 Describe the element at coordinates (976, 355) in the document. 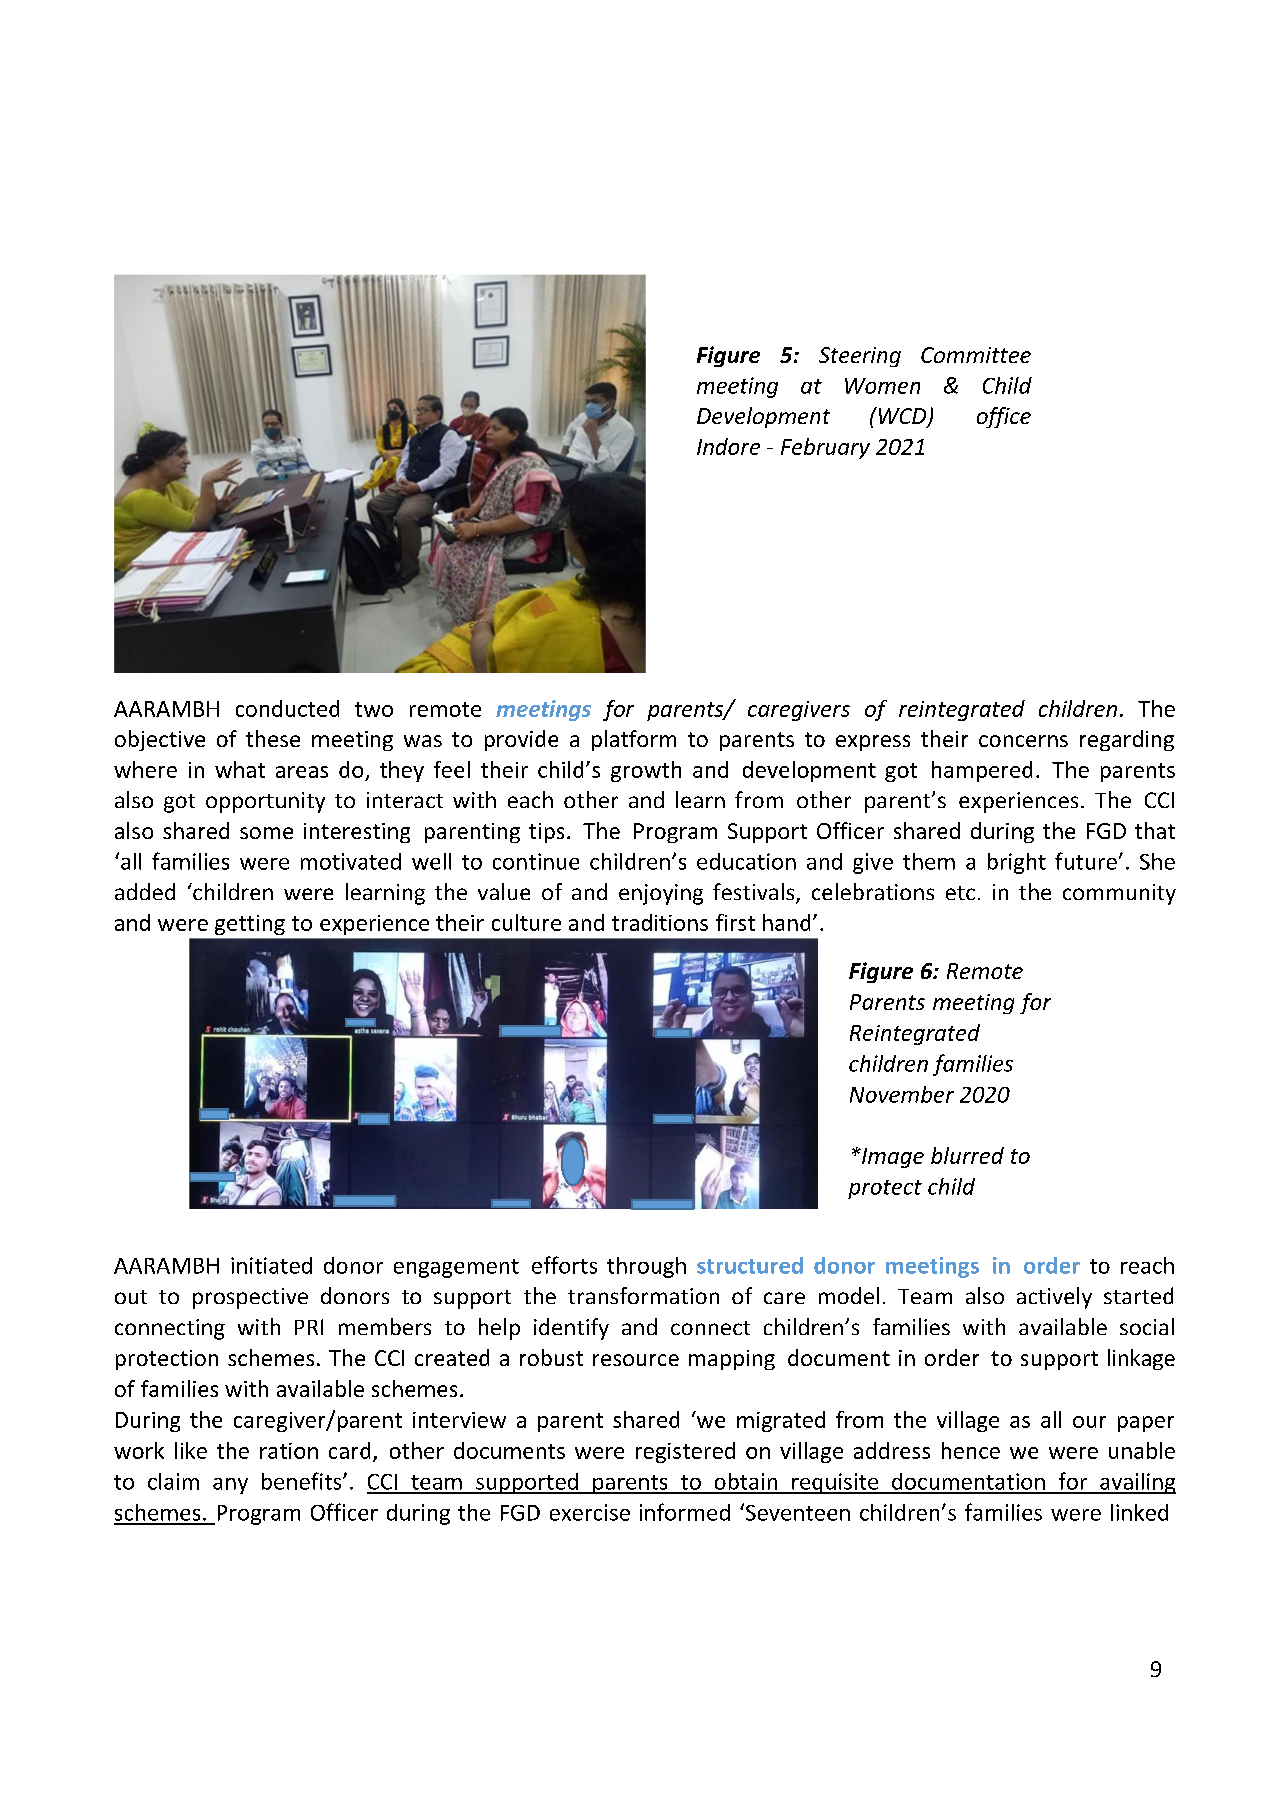

I see `Committee` at that location.
